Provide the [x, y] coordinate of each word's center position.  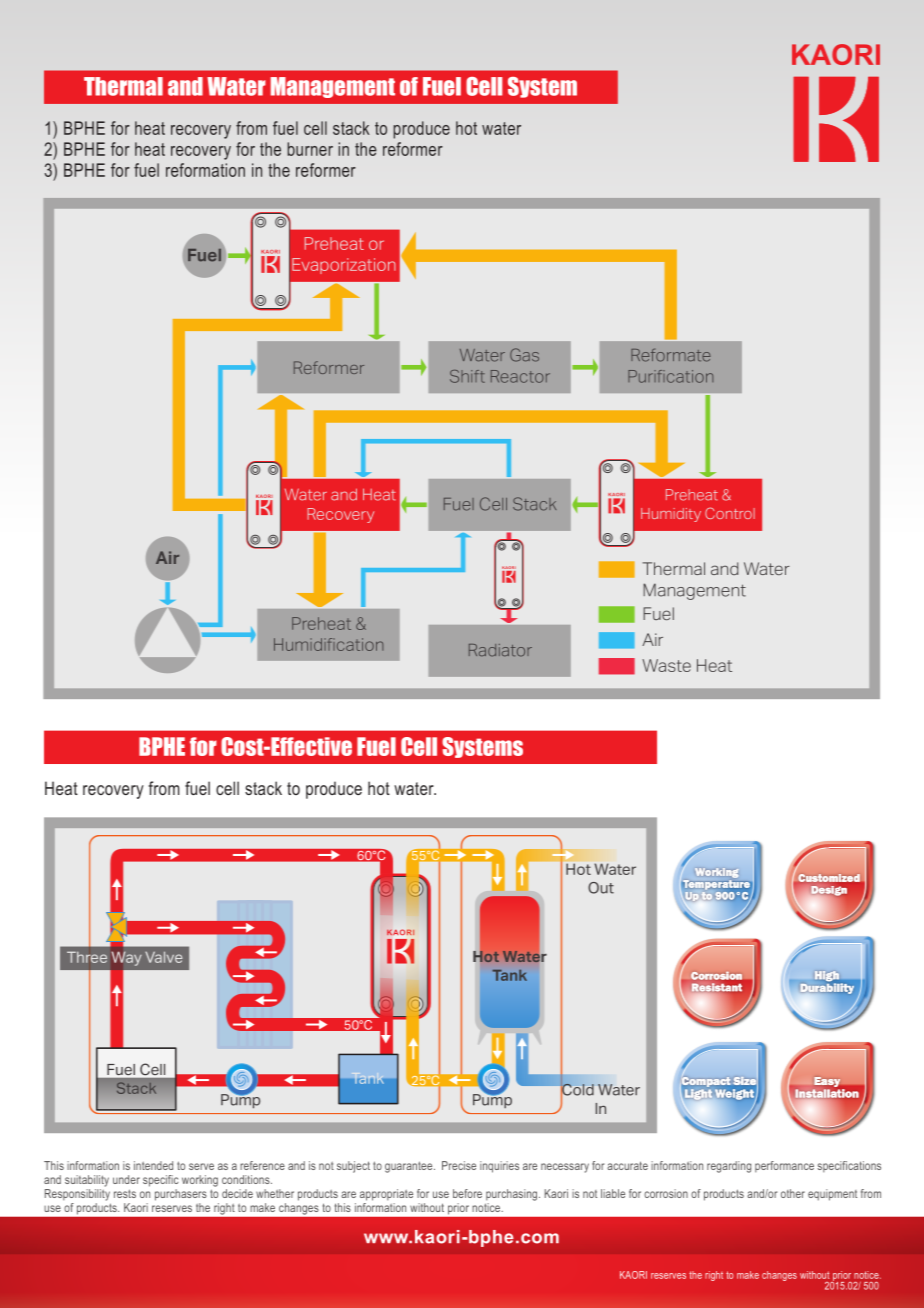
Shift [467, 376]
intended [153, 1165]
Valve [163, 957]
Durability [826, 988]
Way [127, 958]
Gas [524, 355]
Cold [577, 1089]
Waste [666, 665]
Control [730, 513]
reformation [205, 170]
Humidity [671, 515]
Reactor [520, 376]
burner [310, 149]
